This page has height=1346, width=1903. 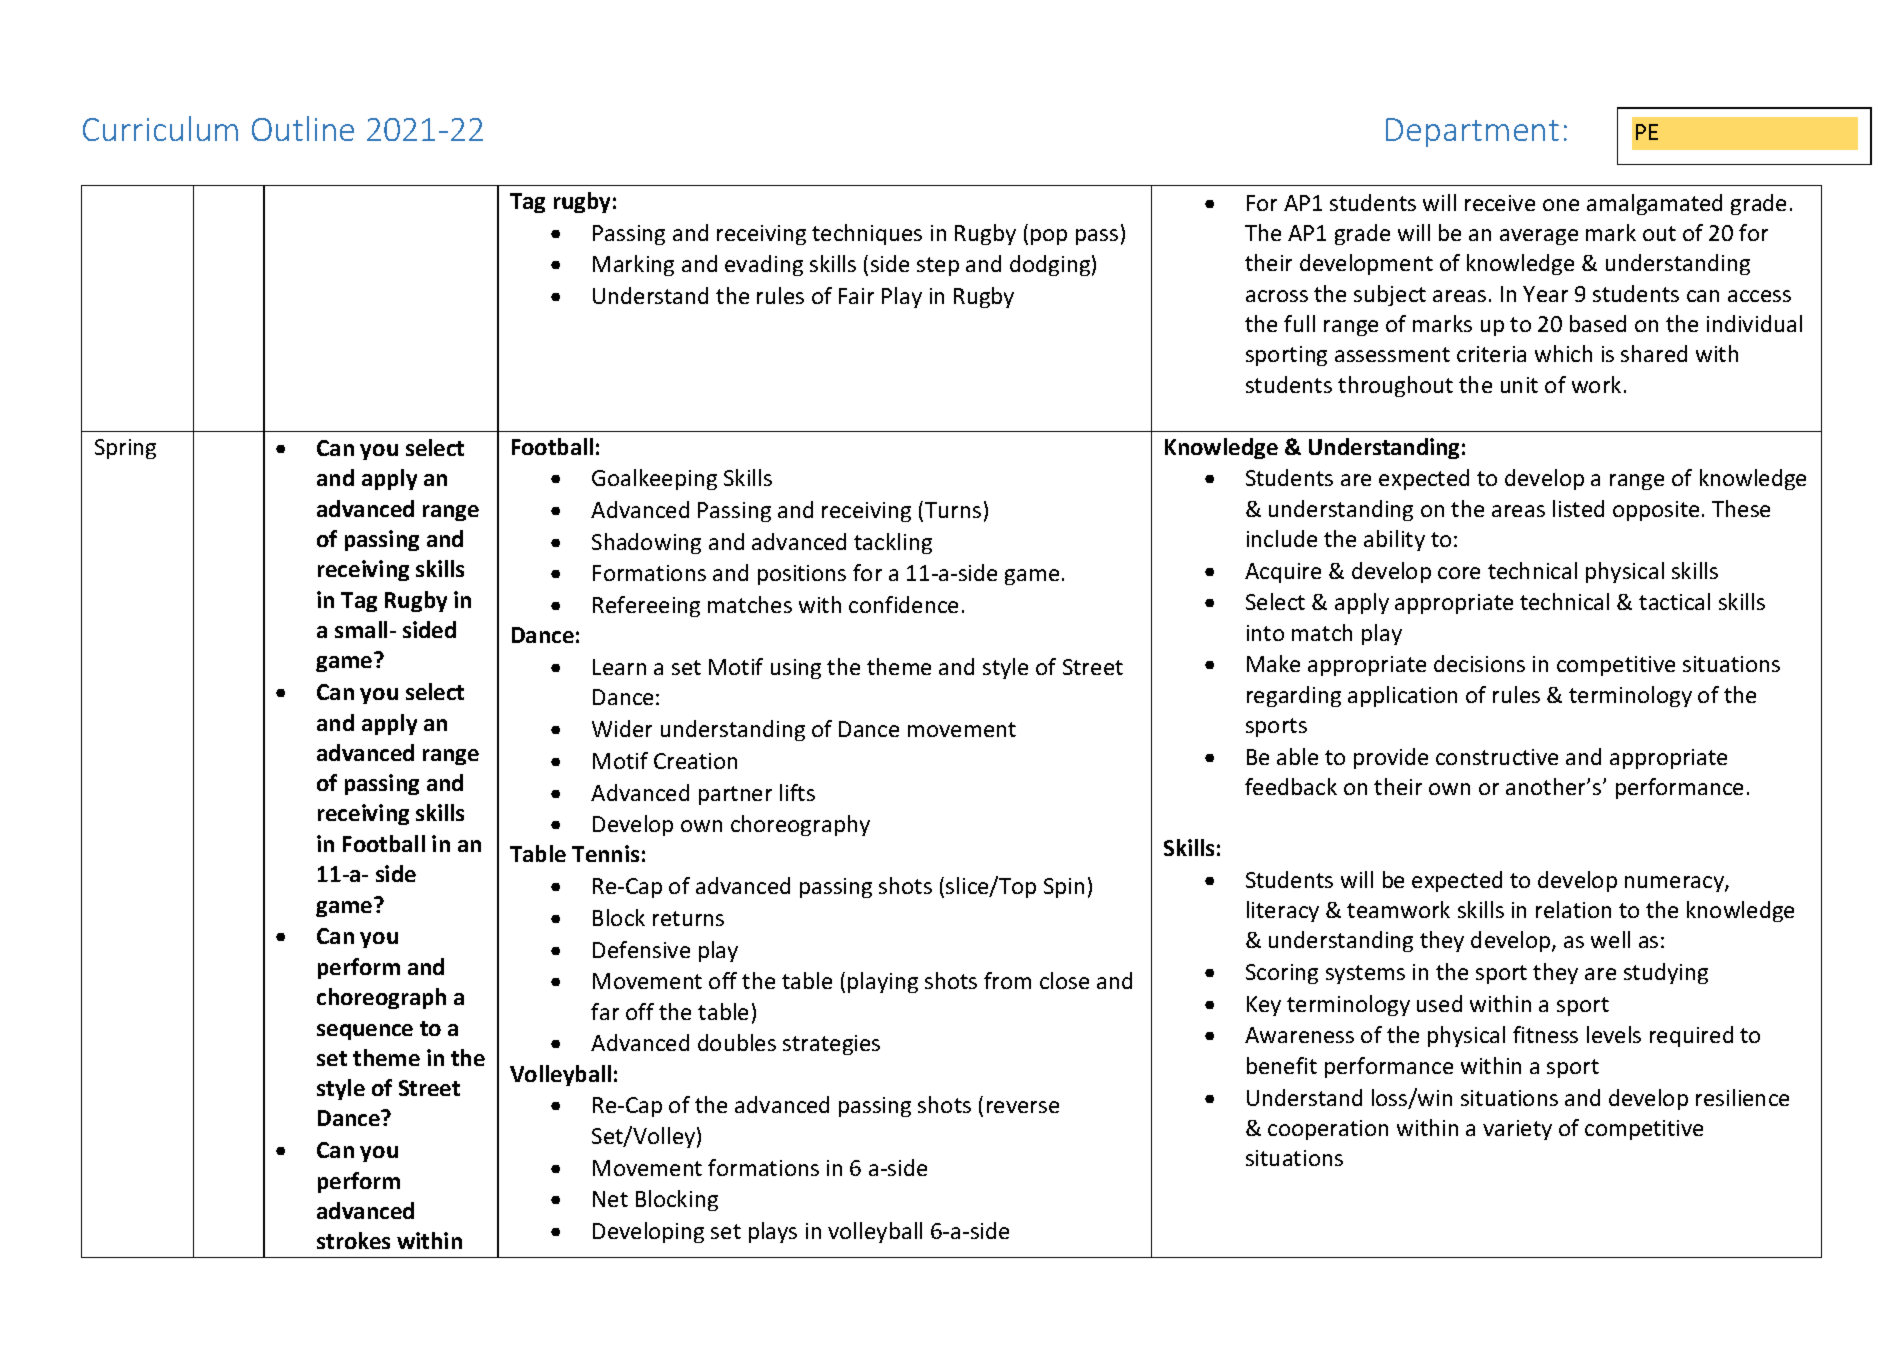 I want to click on variety, so click(x=1517, y=1130).
